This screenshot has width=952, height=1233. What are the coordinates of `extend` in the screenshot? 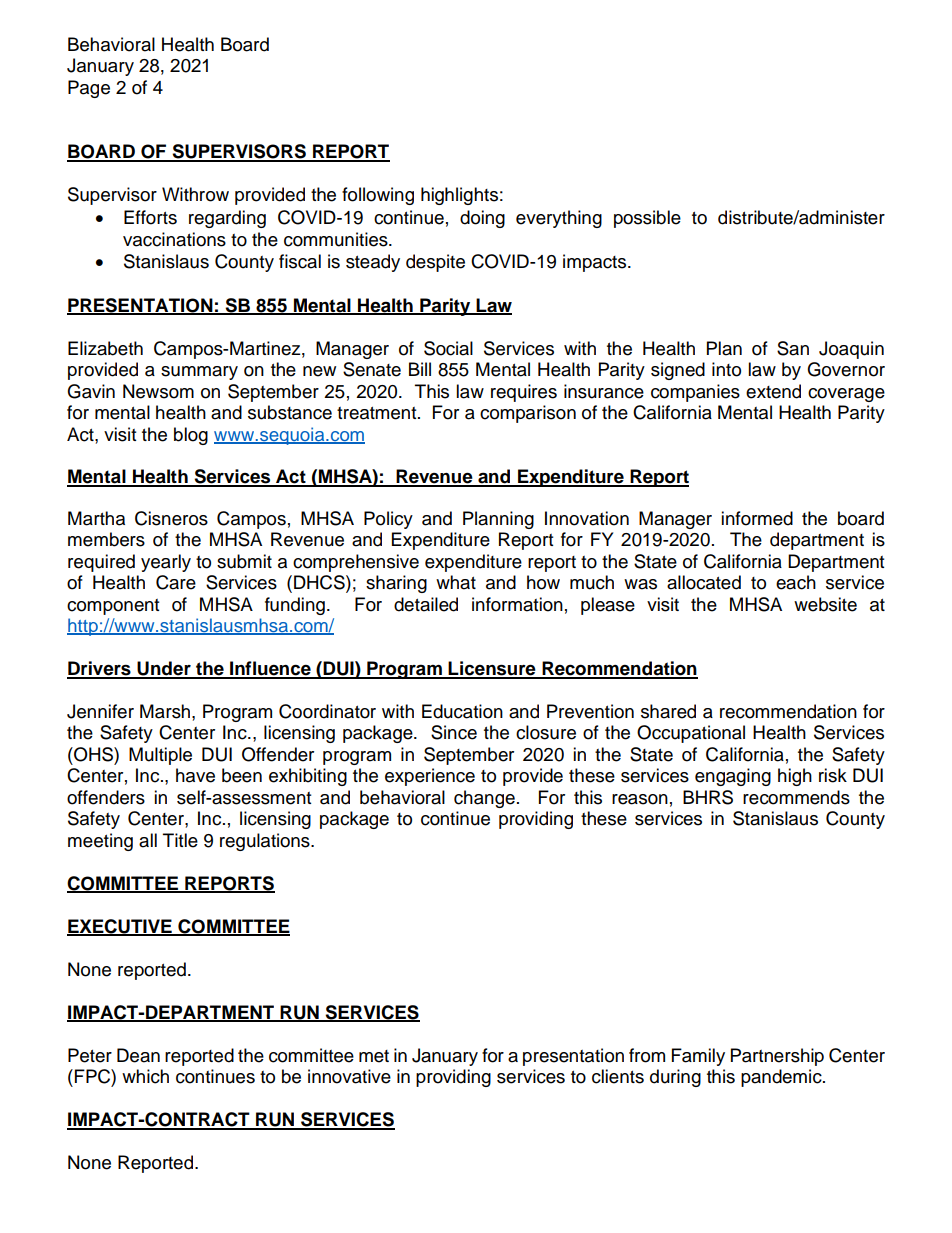 It's located at (773, 391).
